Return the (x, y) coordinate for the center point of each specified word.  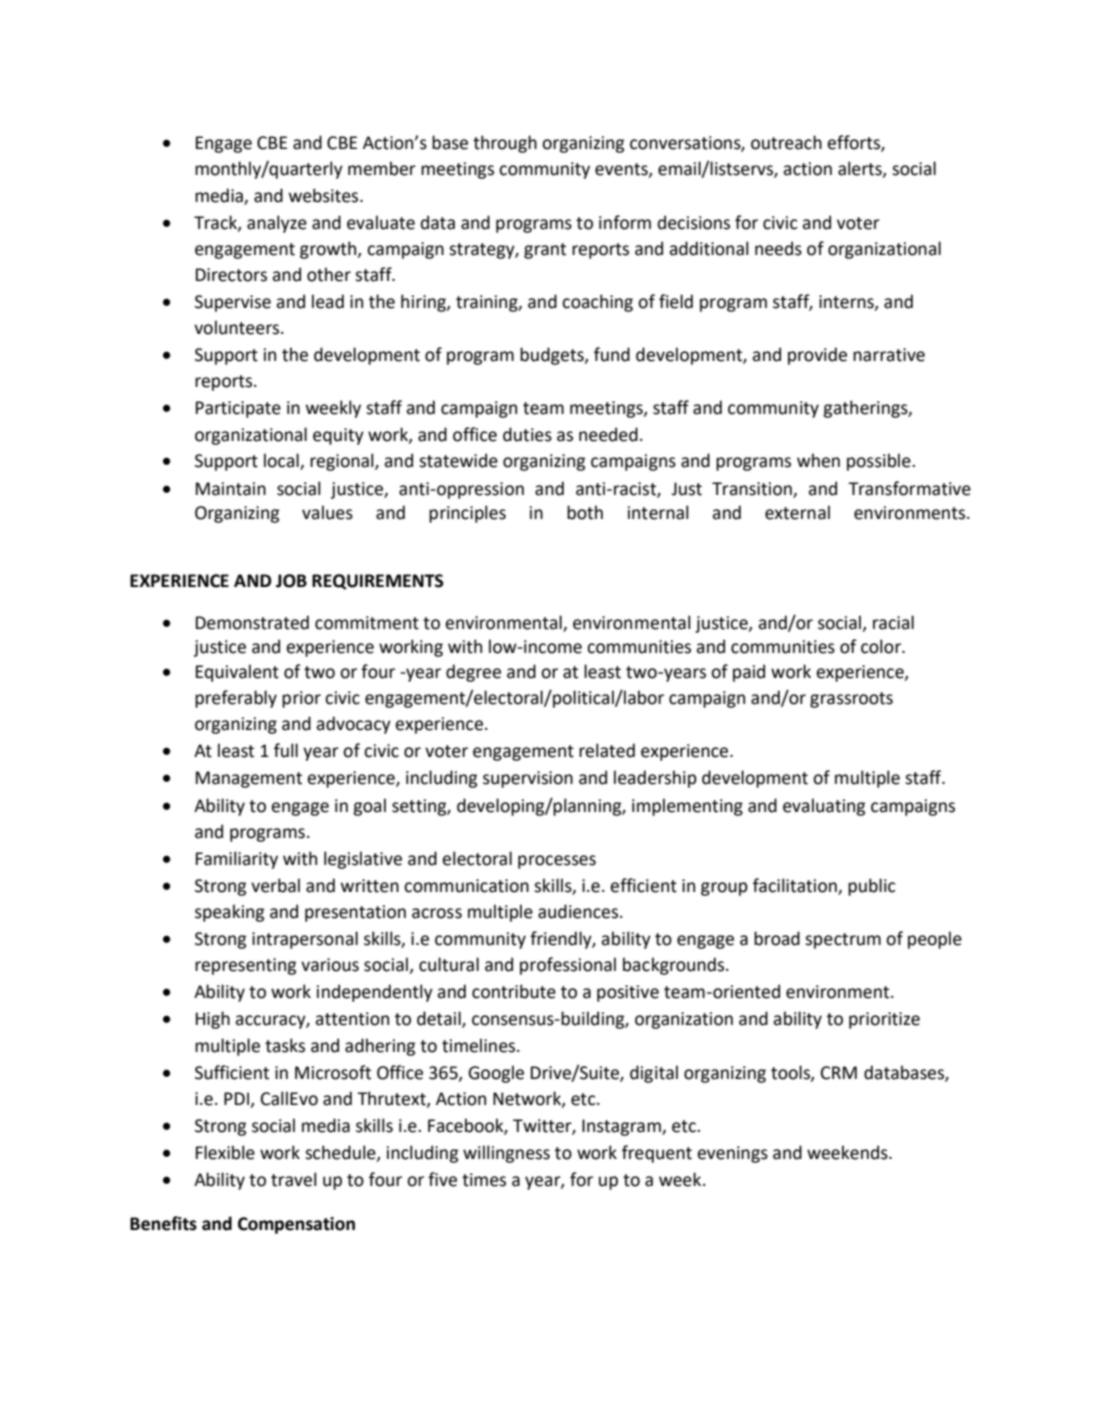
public (871, 887)
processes (557, 862)
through (505, 144)
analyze (277, 224)
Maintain (231, 489)
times (484, 1180)
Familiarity (237, 860)
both (585, 512)
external (797, 512)
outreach (786, 142)
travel (294, 1179)
